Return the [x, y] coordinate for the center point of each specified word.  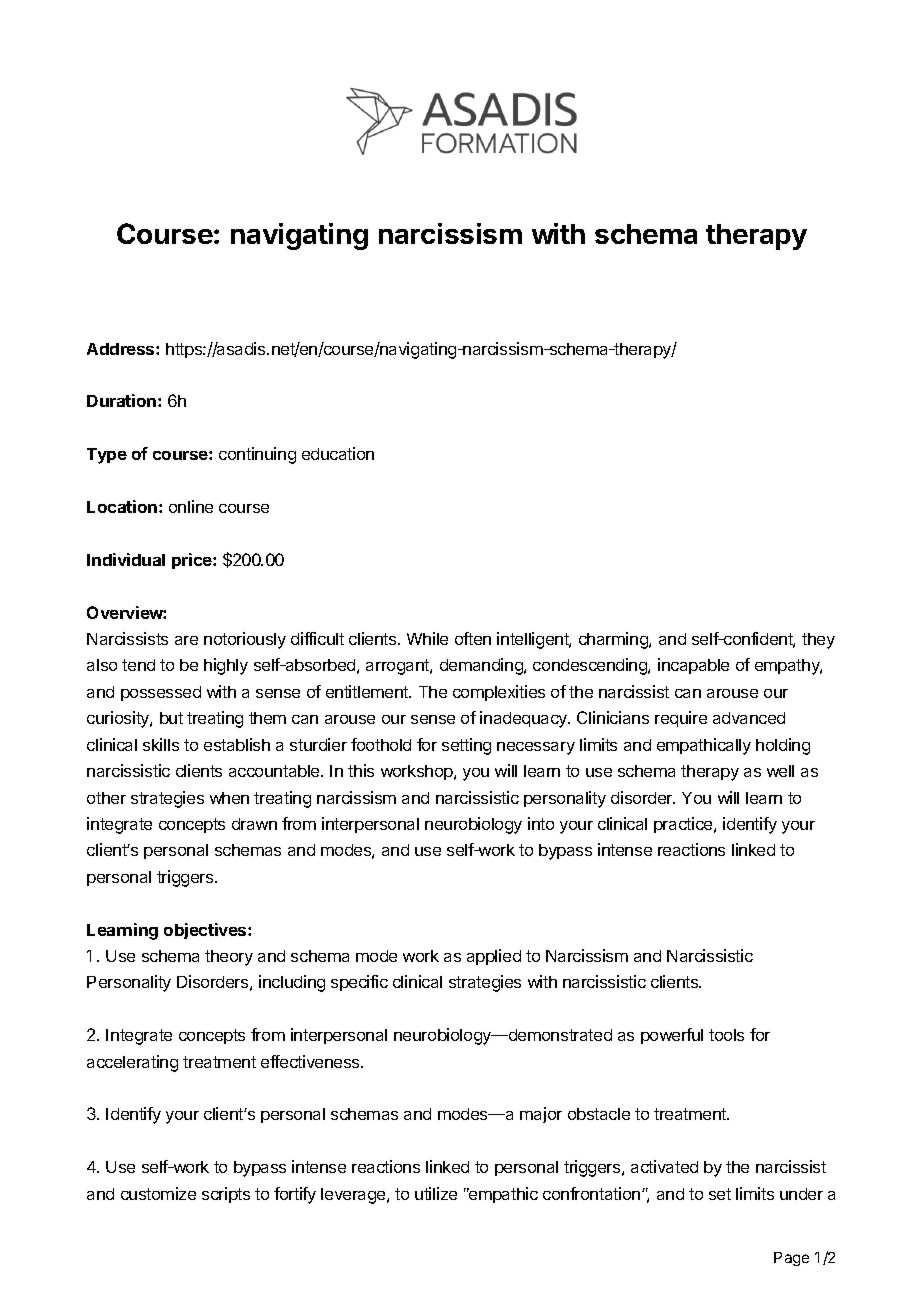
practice [684, 825]
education [338, 453]
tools [726, 1035]
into [541, 823]
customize [158, 1193]
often [473, 638]
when [229, 798]
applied [494, 957]
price [193, 561]
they [818, 641]
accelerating [132, 1063]
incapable [693, 666]
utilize [436, 1193]
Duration [121, 400]
